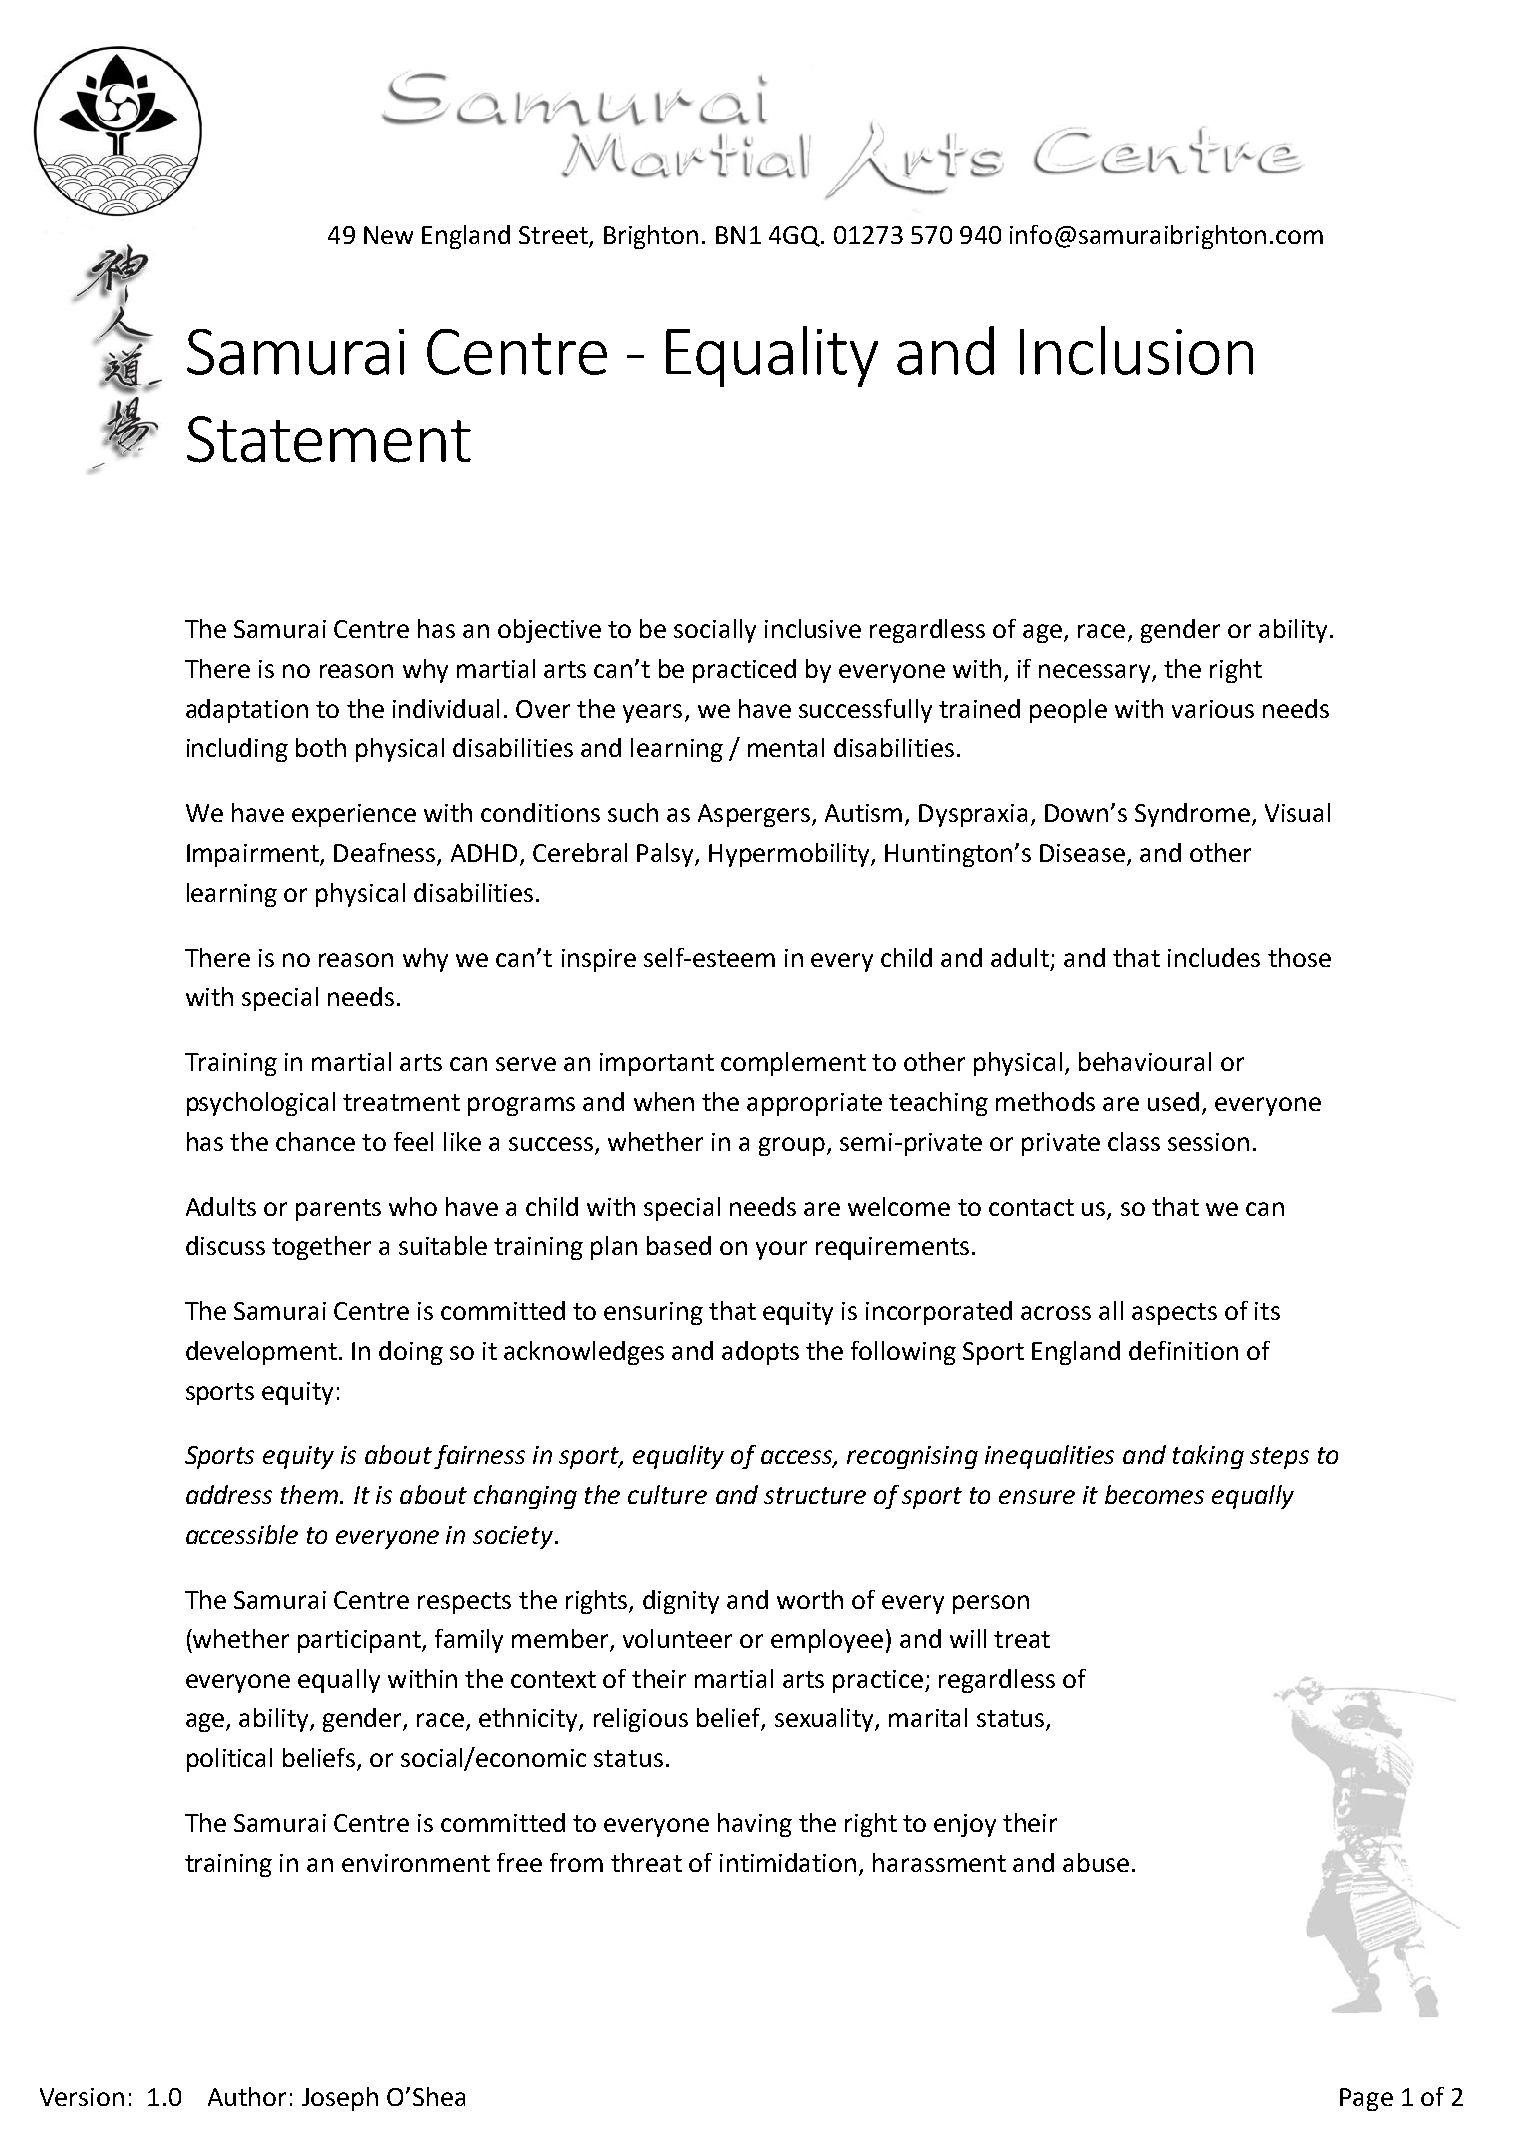 This document has width=1525, height=2156. What do you see at coordinates (760, 1353) in the document?
I see `adopts` at bounding box center [760, 1353].
